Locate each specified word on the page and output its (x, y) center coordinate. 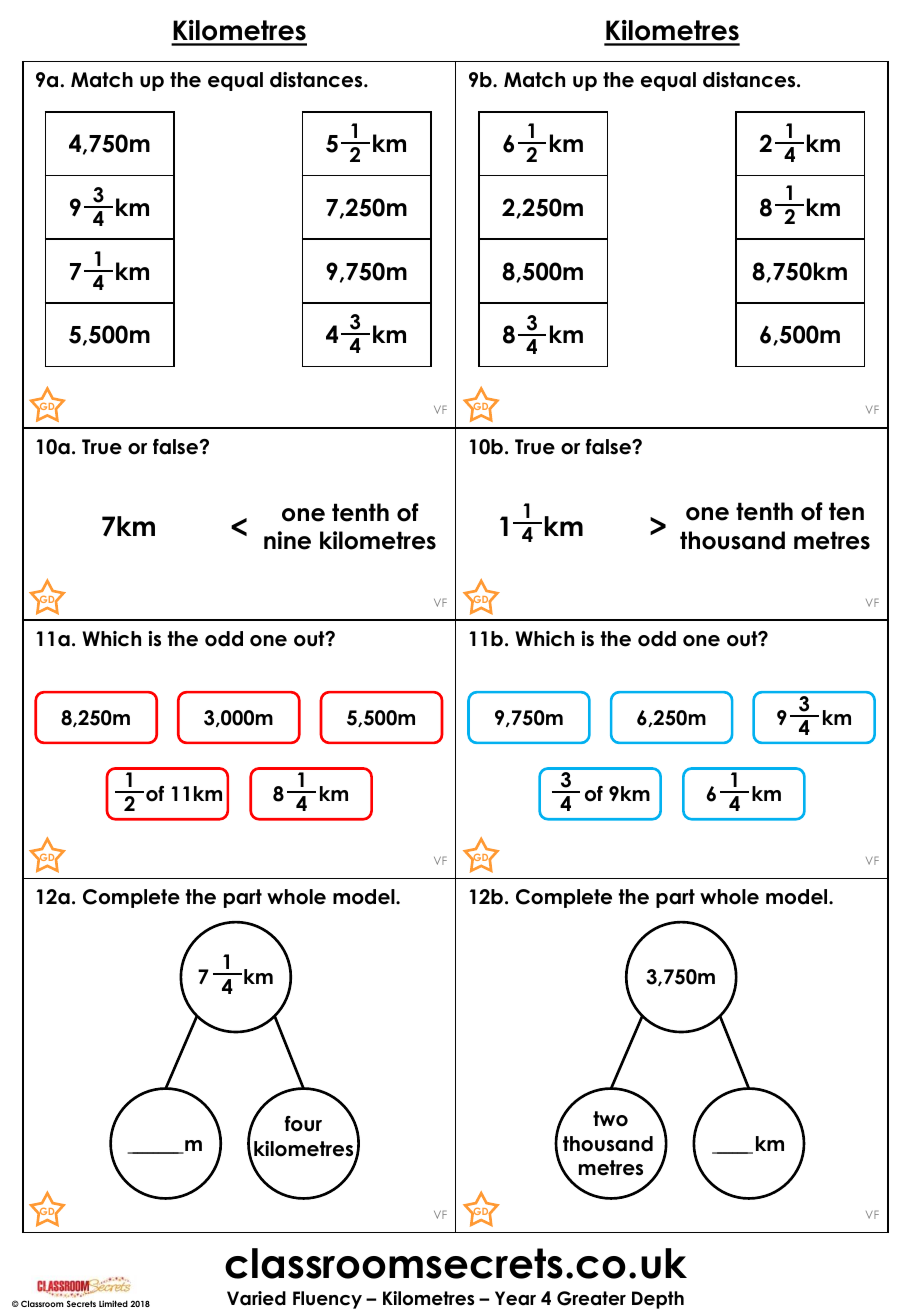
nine (287, 540)
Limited (113, 1303)
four (303, 1124)
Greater (591, 1298)
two (610, 1119)
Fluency (327, 1300)
